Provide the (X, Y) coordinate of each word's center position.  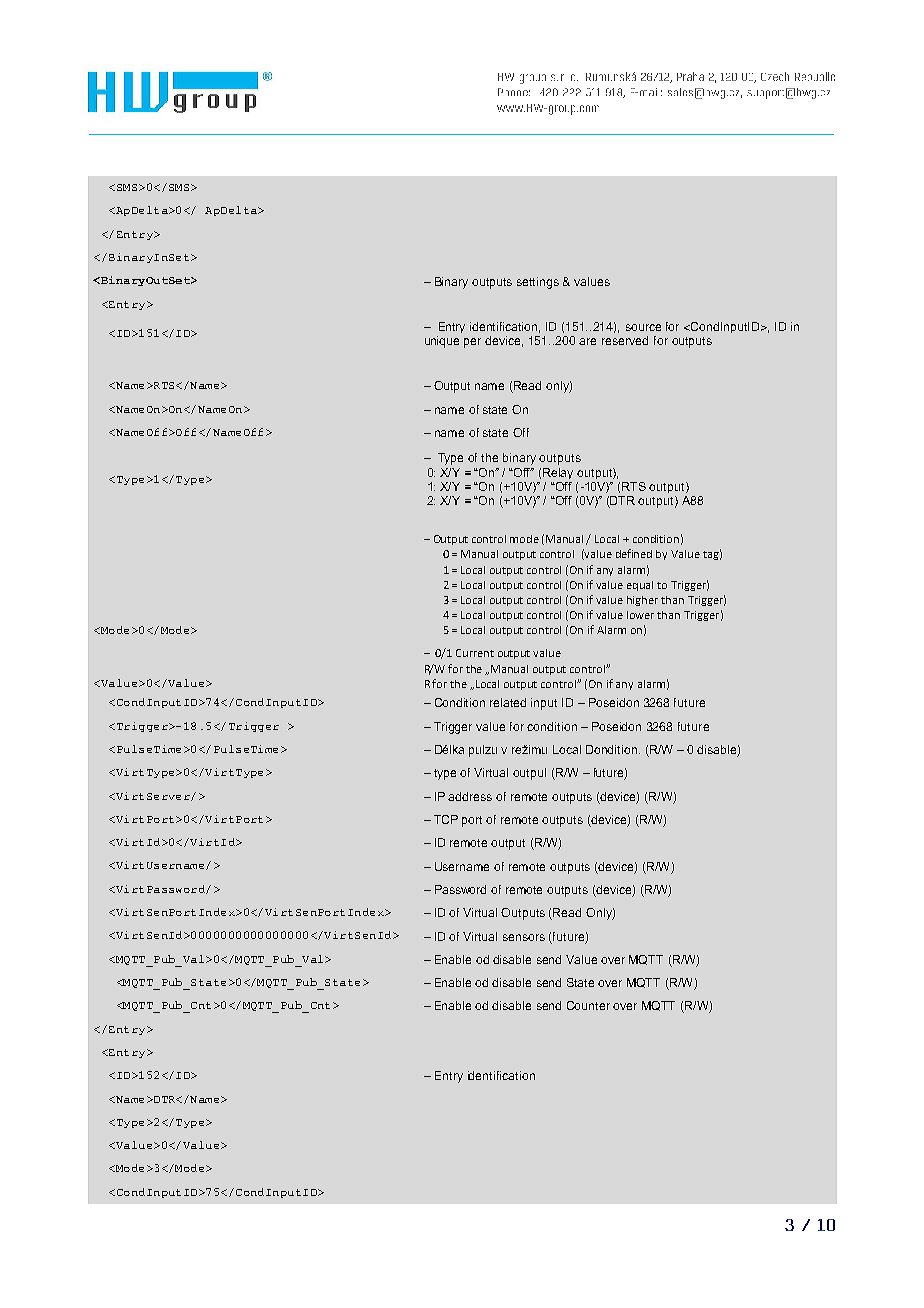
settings (538, 283)
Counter (588, 1005)
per (472, 343)
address (470, 796)
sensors (524, 937)
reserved (625, 340)
